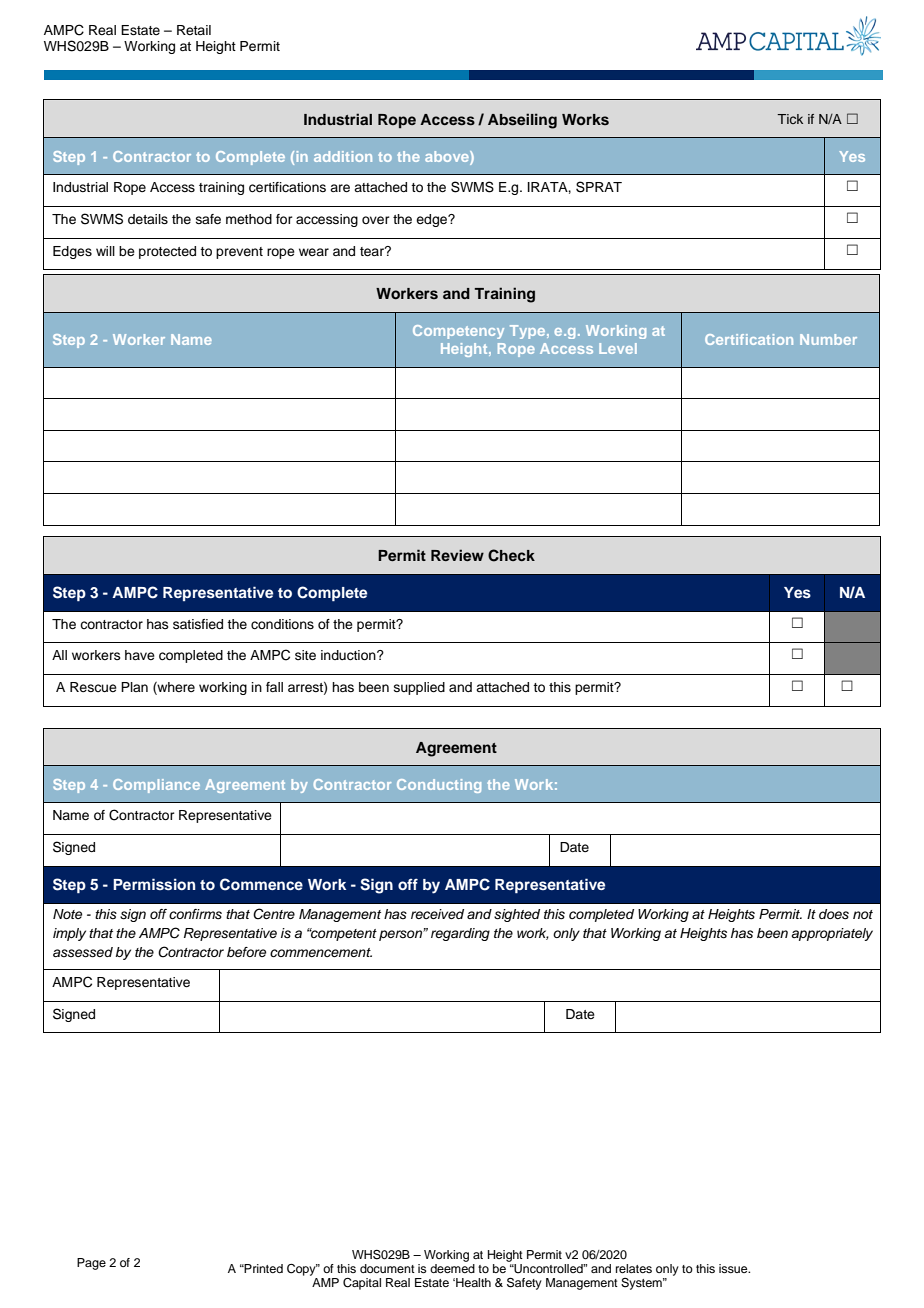  I want to click on Page, so click(91, 1264).
